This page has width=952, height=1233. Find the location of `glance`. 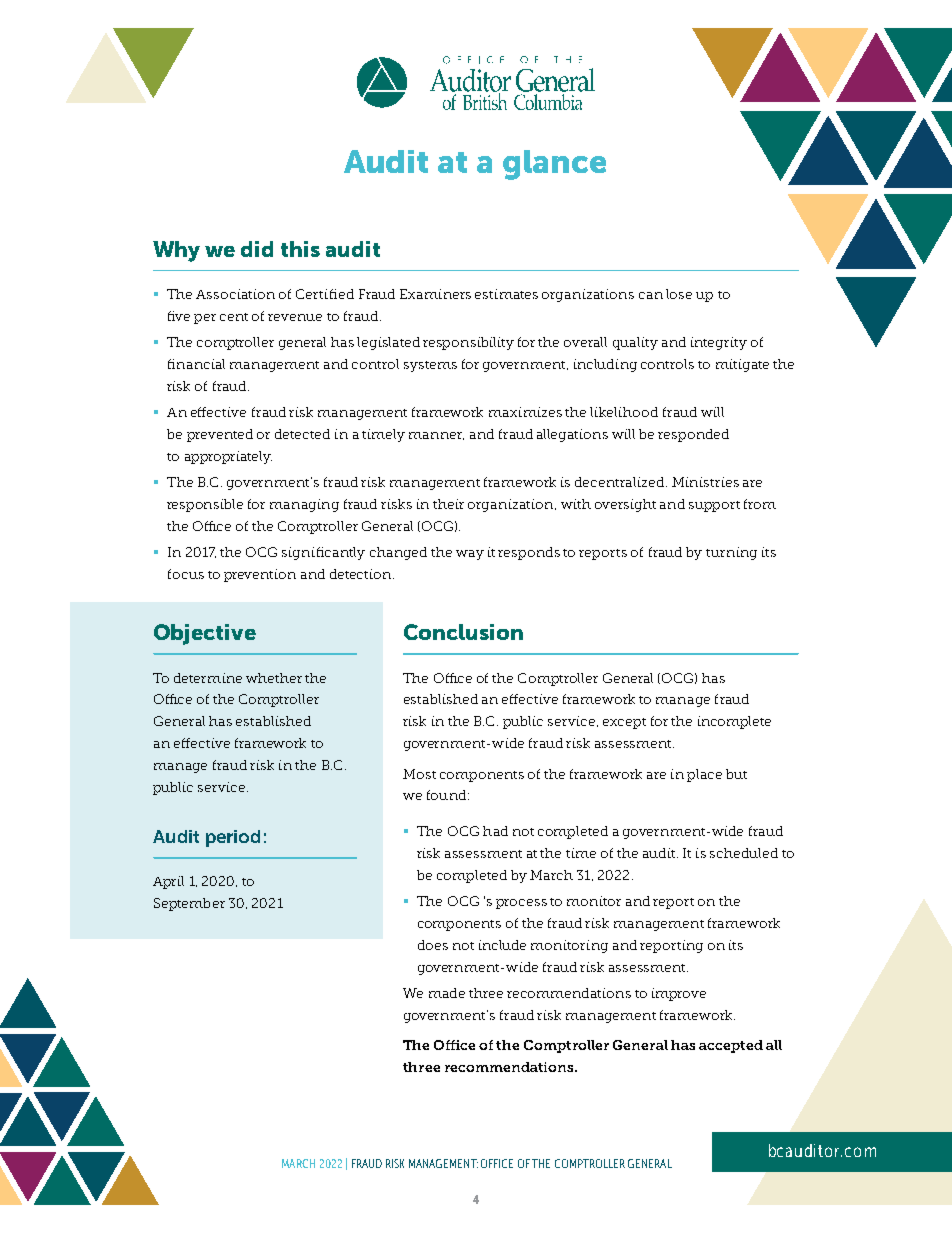

glance is located at coordinates (554, 165).
